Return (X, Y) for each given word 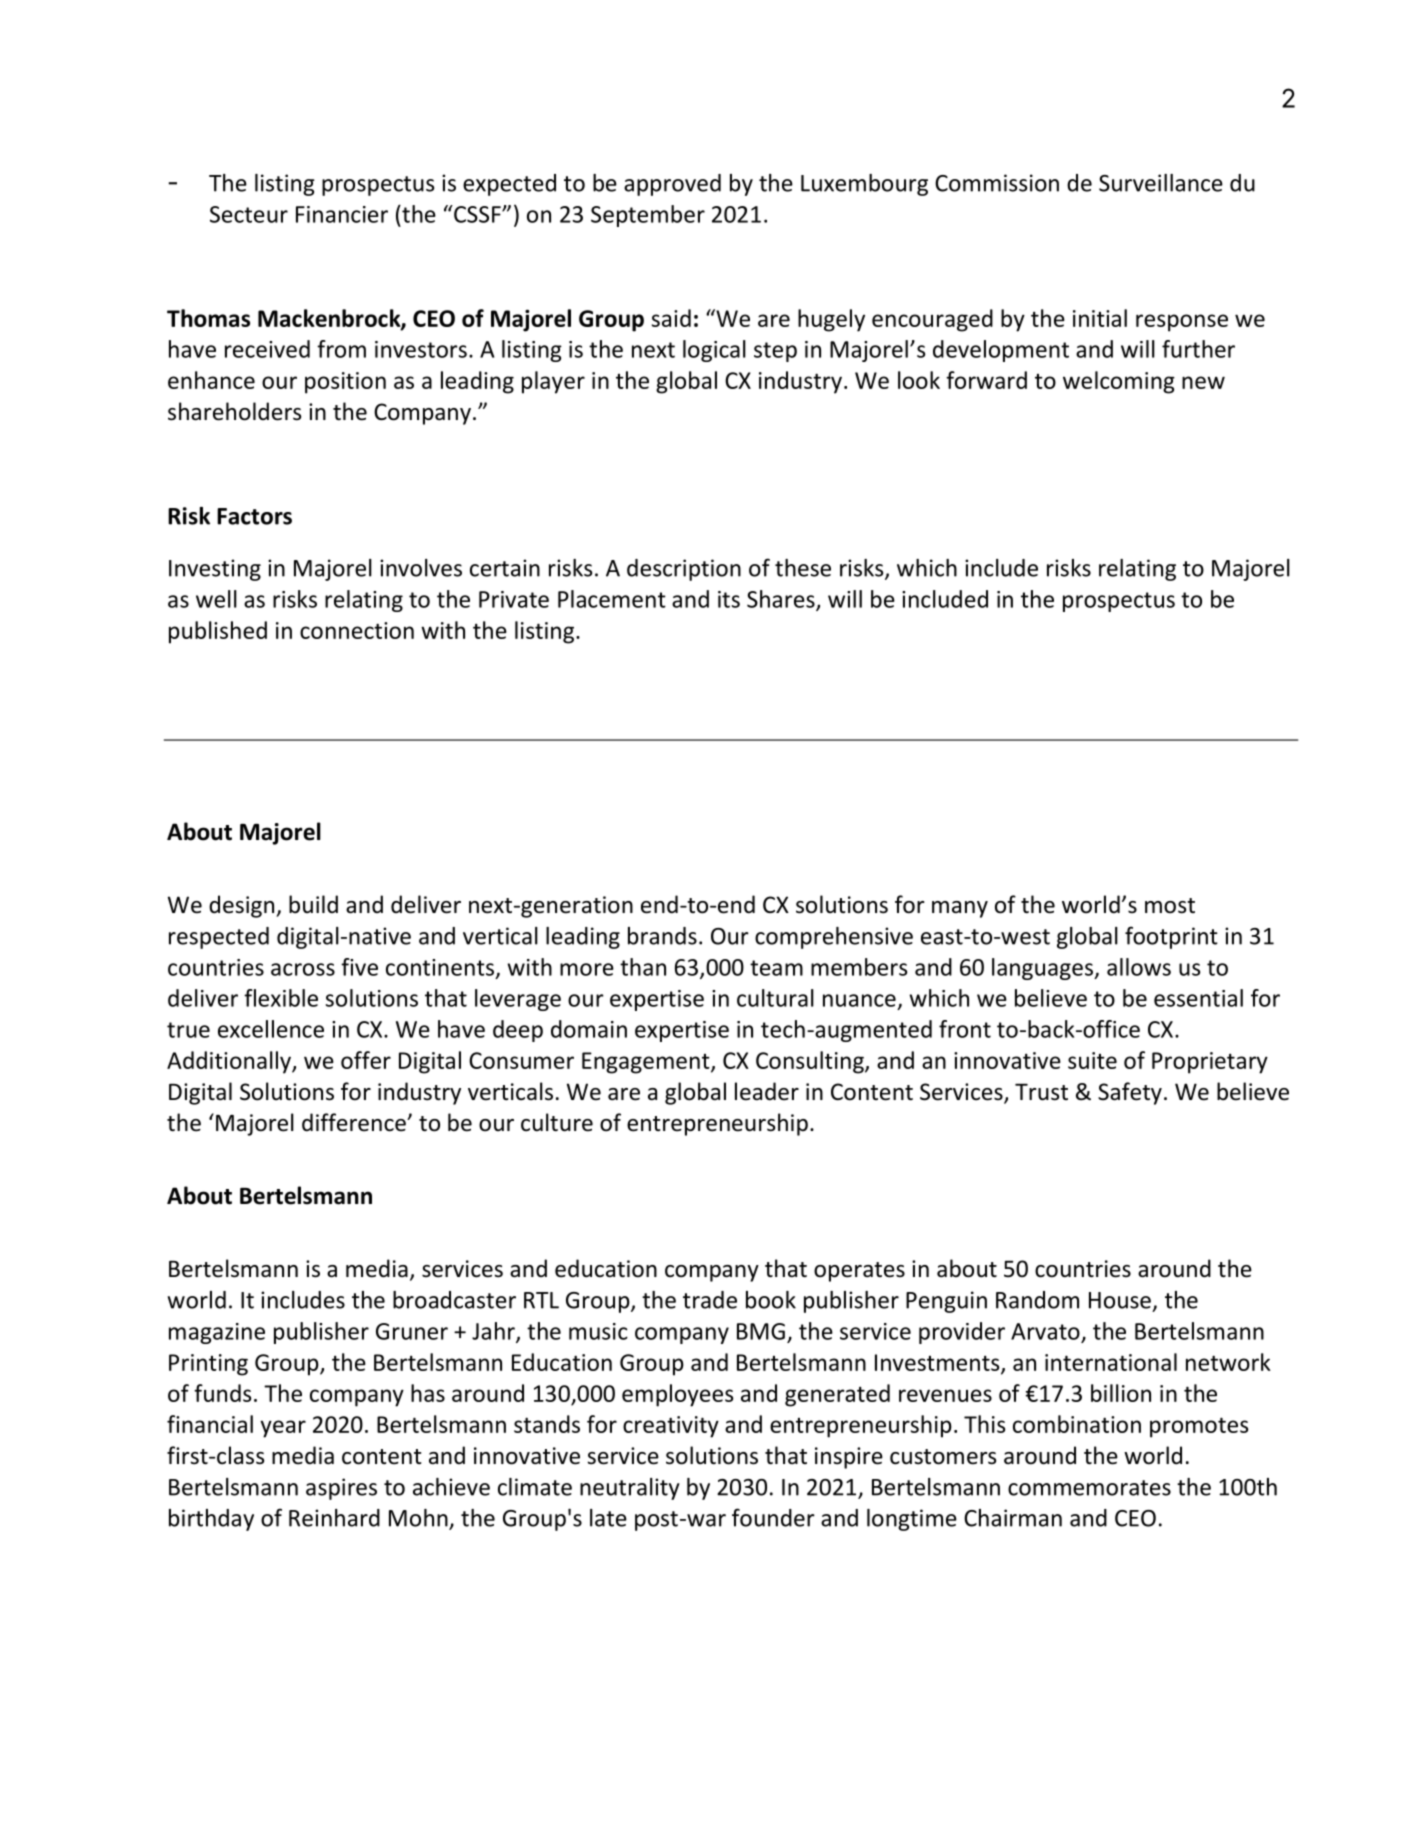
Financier (342, 214)
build (313, 904)
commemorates (1089, 1488)
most (1170, 906)
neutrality (630, 1489)
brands (662, 936)
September (648, 216)
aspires (341, 1489)
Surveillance (1161, 183)
